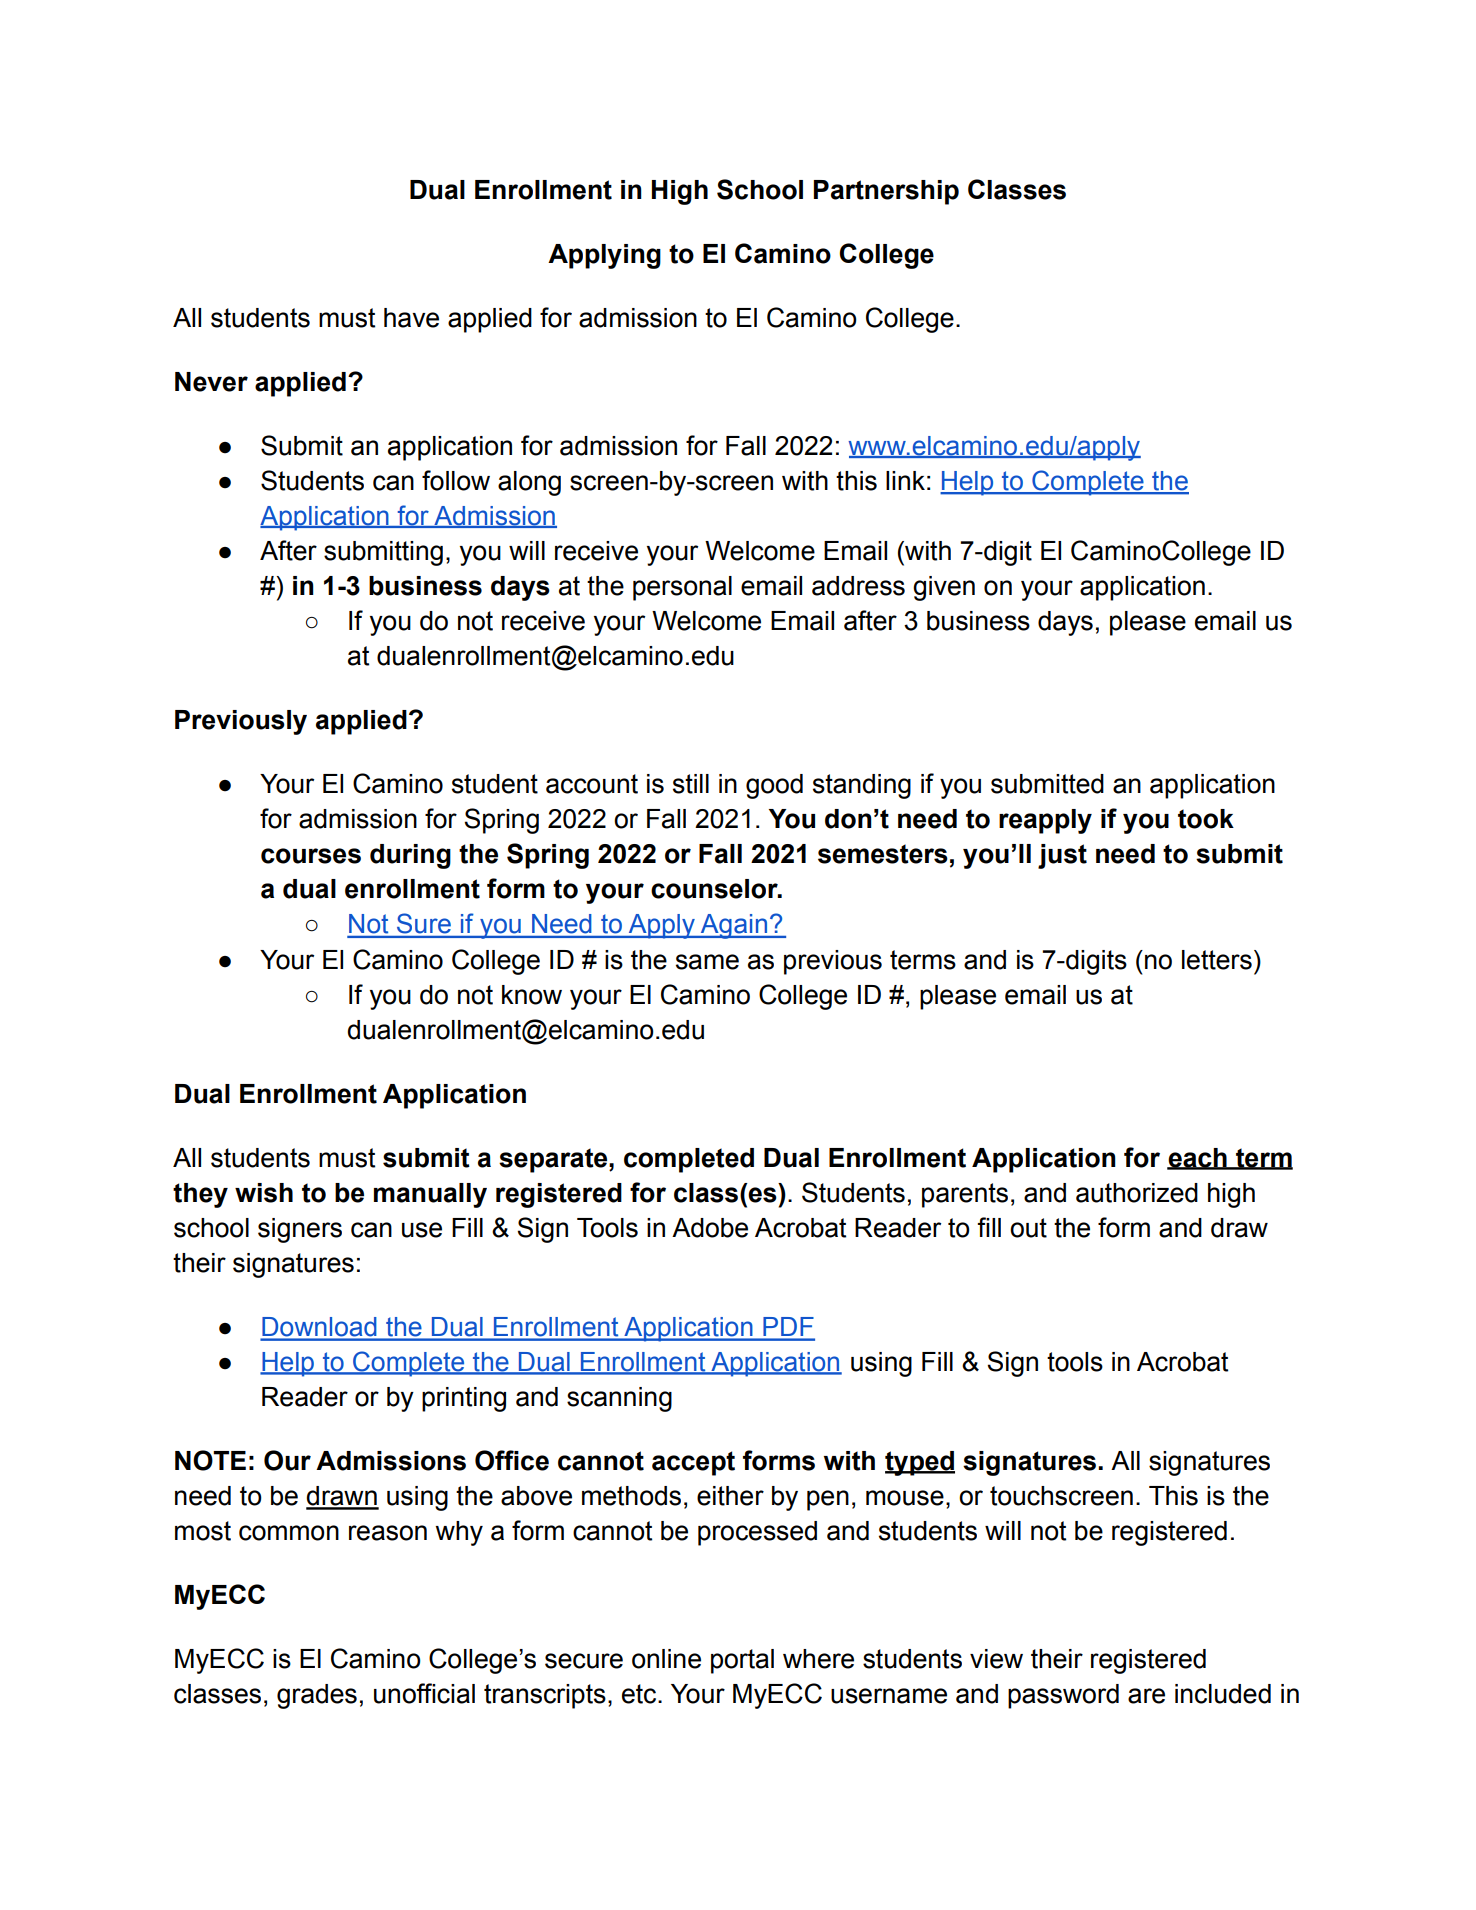  I want to click on scanning, so click(619, 1399).
